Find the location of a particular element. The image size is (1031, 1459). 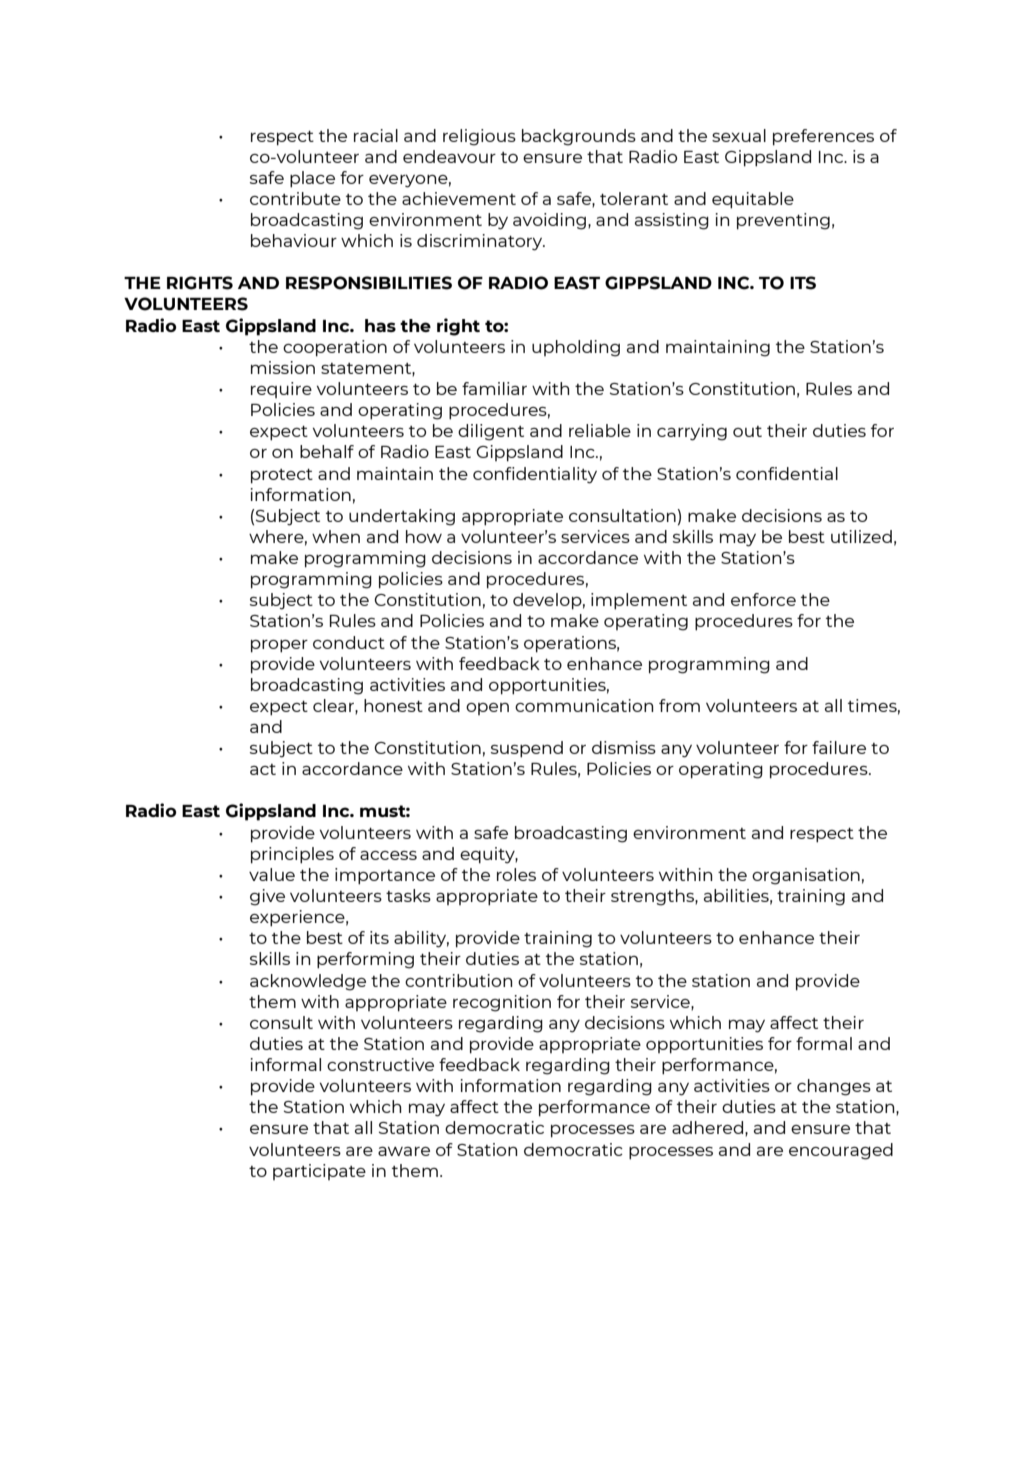

enforce is located at coordinates (763, 599).
